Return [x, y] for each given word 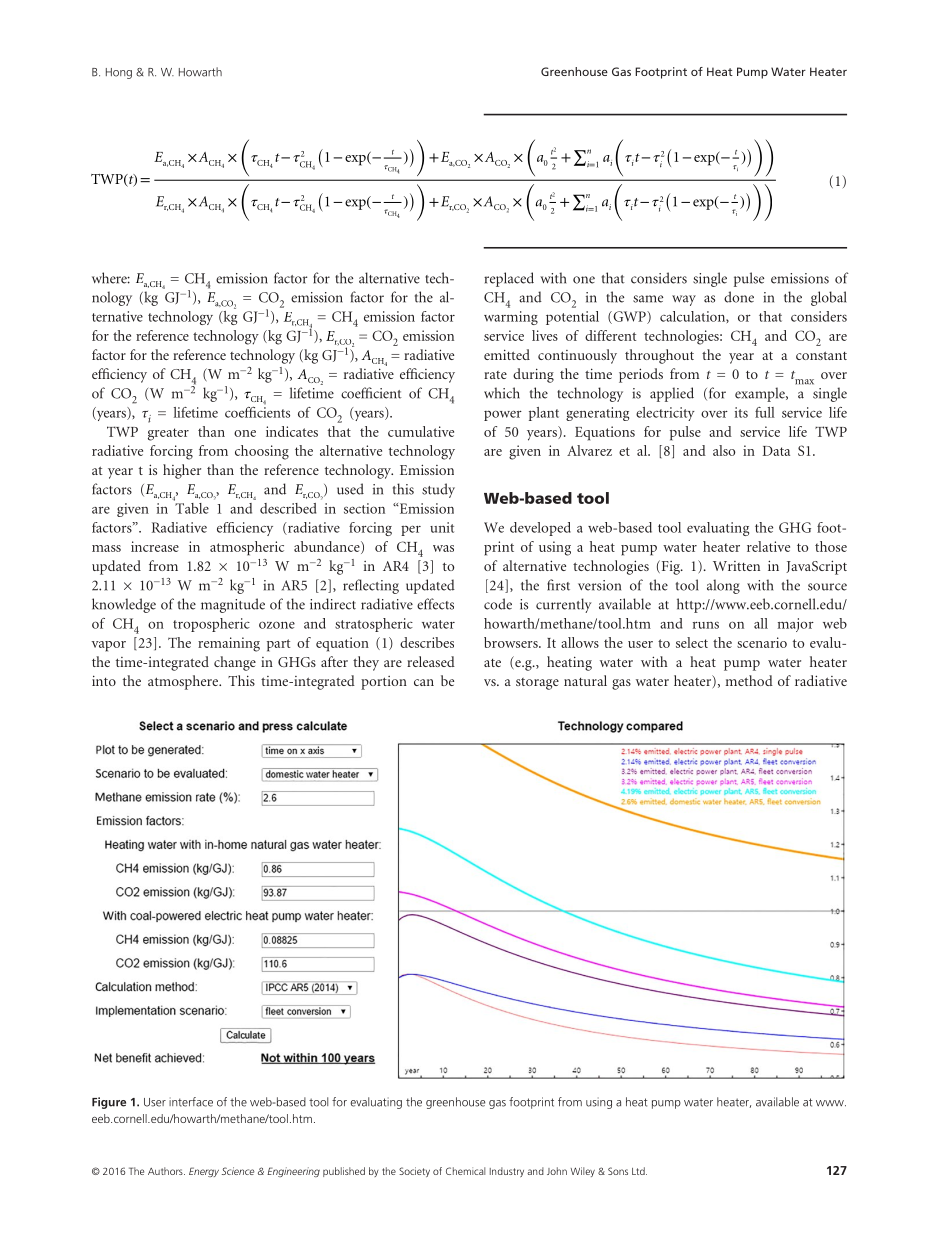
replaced [509, 279]
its [741, 412]
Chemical [465, 1171]
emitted [507, 354]
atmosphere [184, 682]
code [498, 604]
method [749, 680]
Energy [204, 1172]
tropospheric [211, 625]
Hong [119, 73]
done [739, 297]
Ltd [639, 1171]
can [424, 682]
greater [168, 434]
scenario [762, 642]
